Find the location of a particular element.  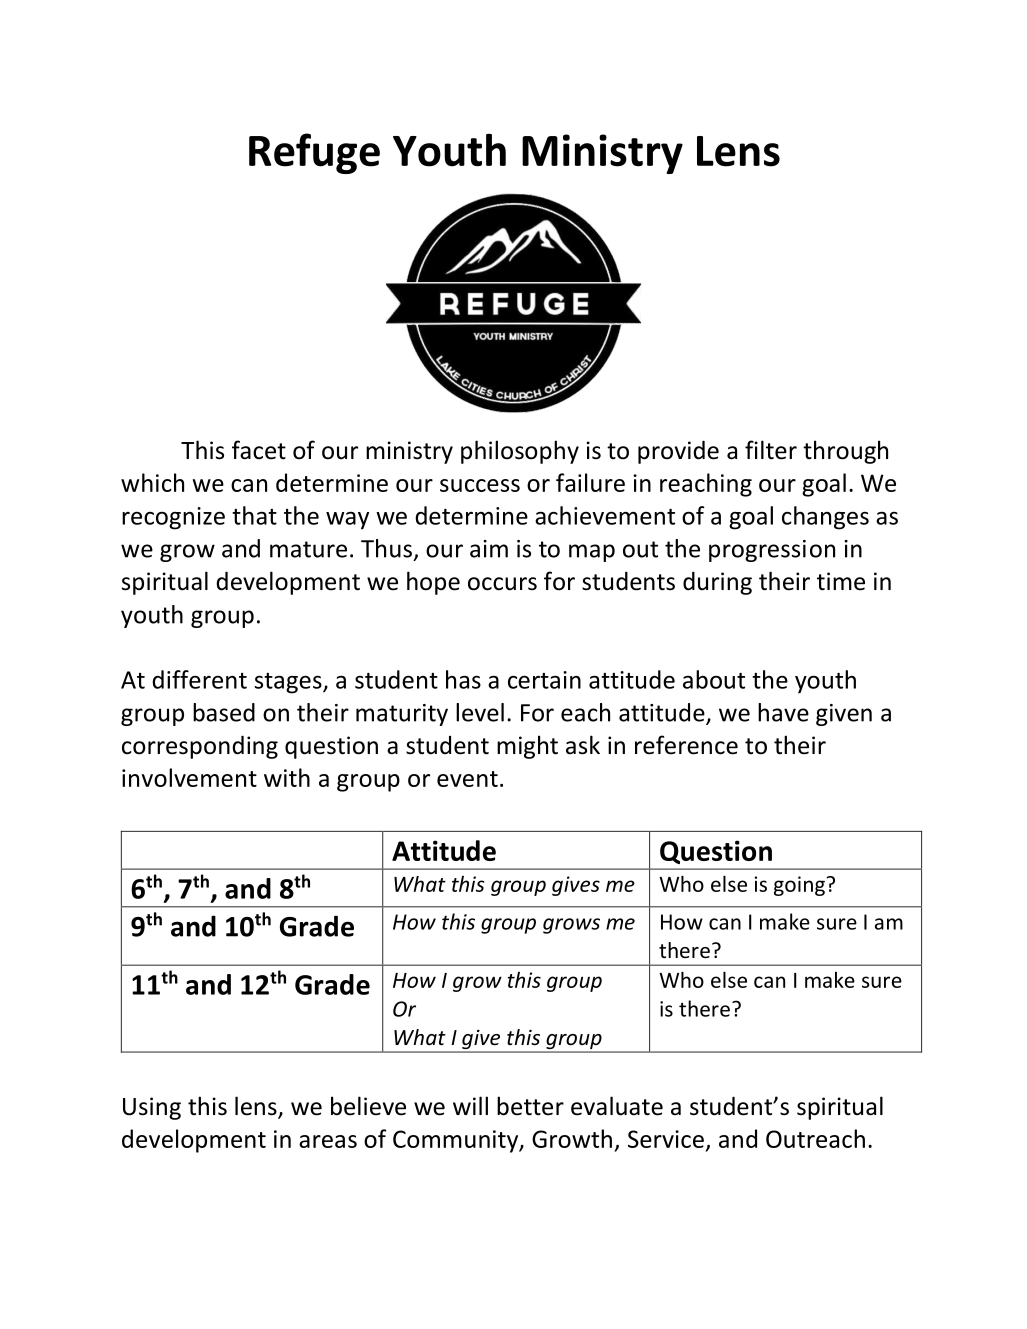

filter is located at coordinates (771, 450).
